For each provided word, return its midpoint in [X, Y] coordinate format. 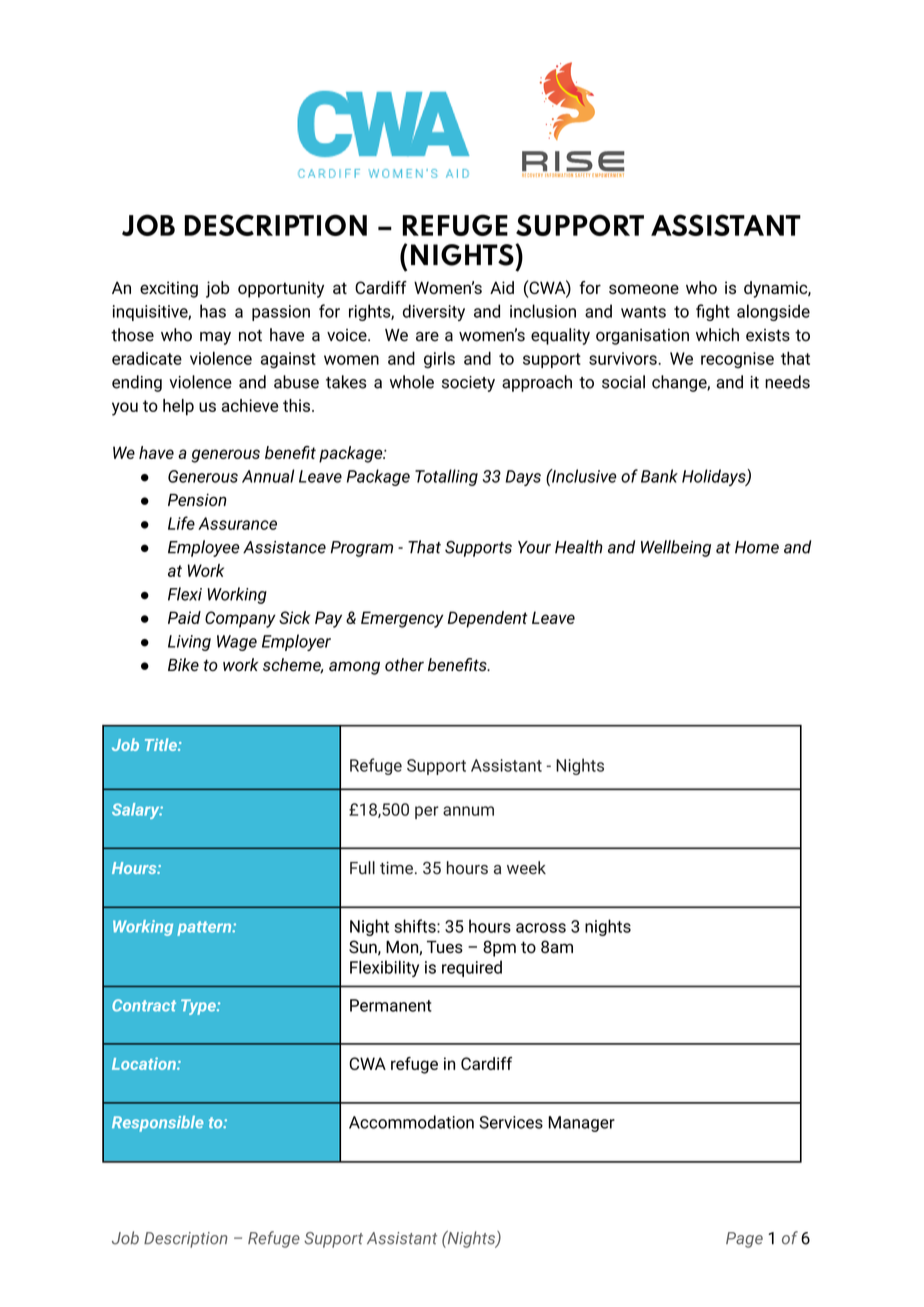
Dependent [488, 619]
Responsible [157, 1124]
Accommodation [411, 1122]
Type [199, 1007]
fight [713, 312]
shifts [416, 926]
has [213, 311]
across [541, 928]
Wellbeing [676, 548]
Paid [184, 617]
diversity [434, 312]
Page [744, 1240]
